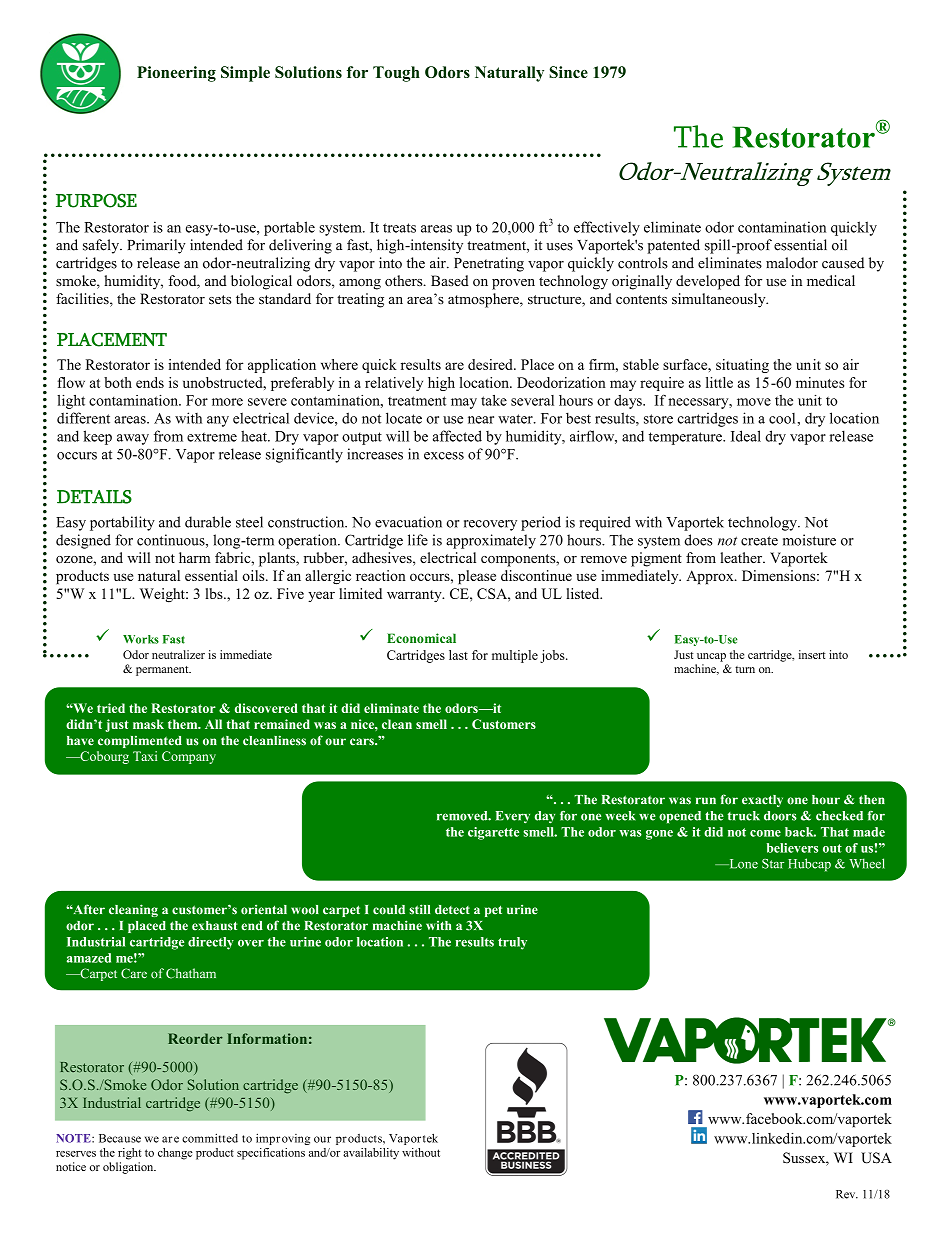  What do you see at coordinates (208, 522) in the screenshot?
I see `durable` at bounding box center [208, 522].
